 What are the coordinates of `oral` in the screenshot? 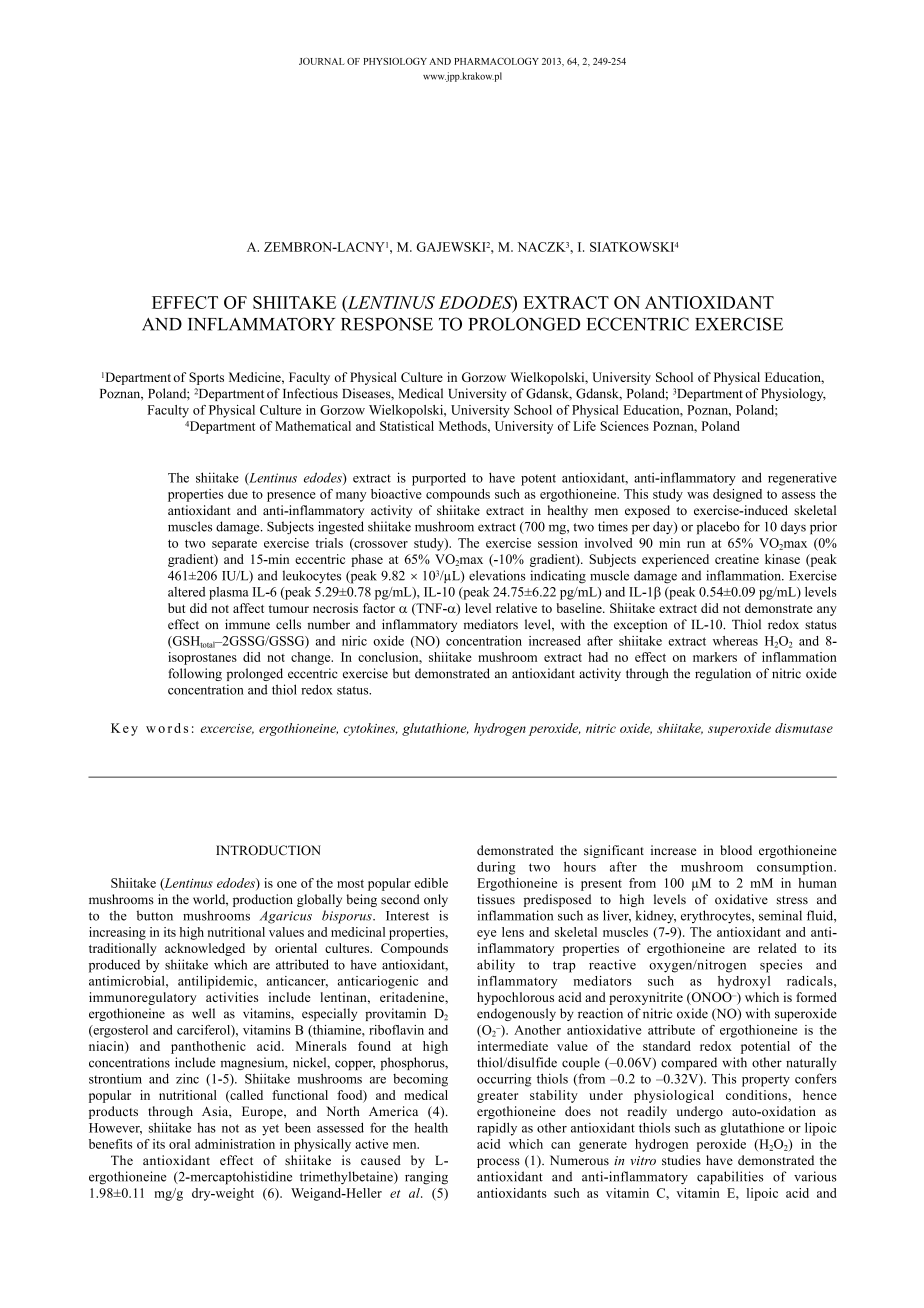 It's located at (179, 1144).
